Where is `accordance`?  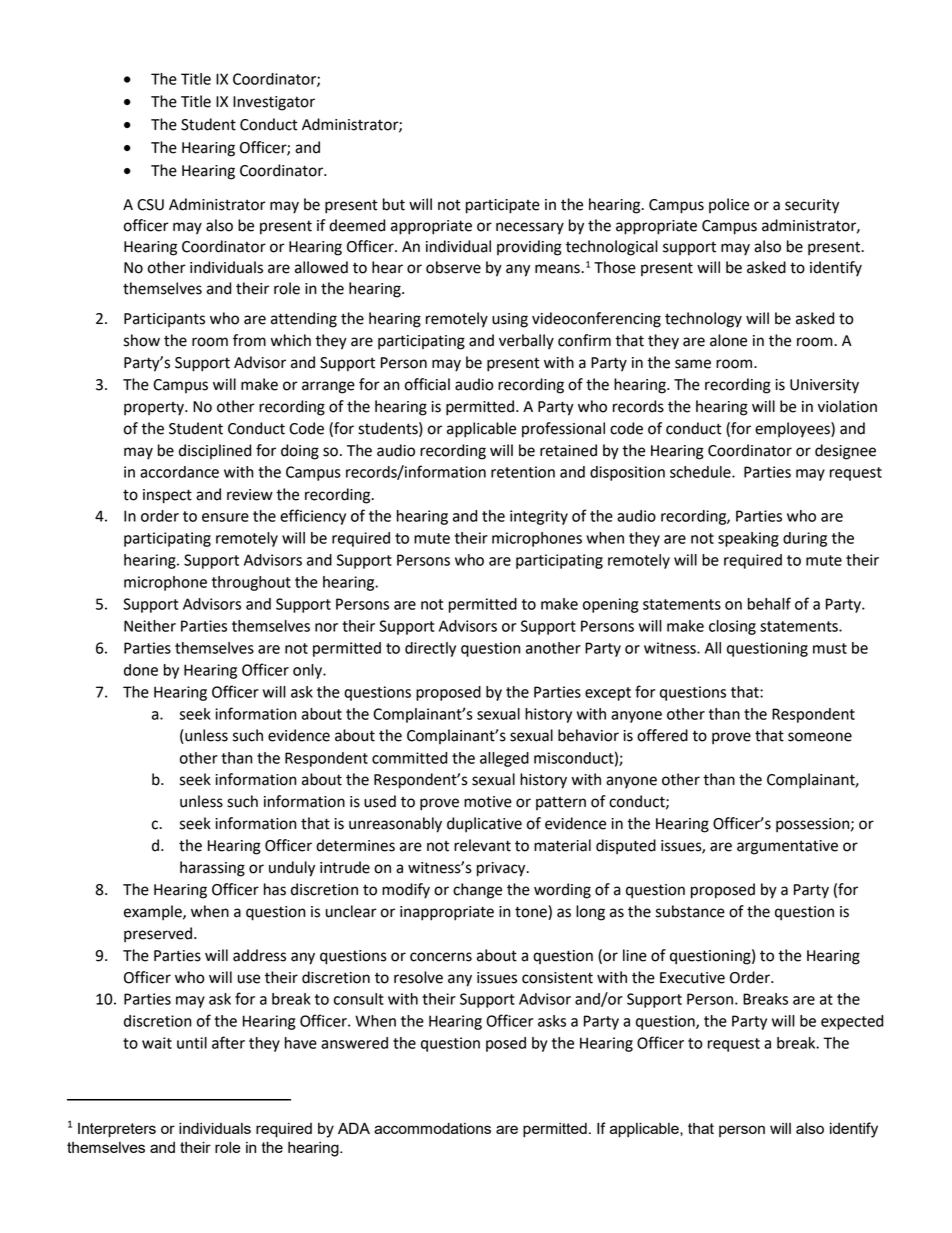
accordance is located at coordinates (179, 472).
